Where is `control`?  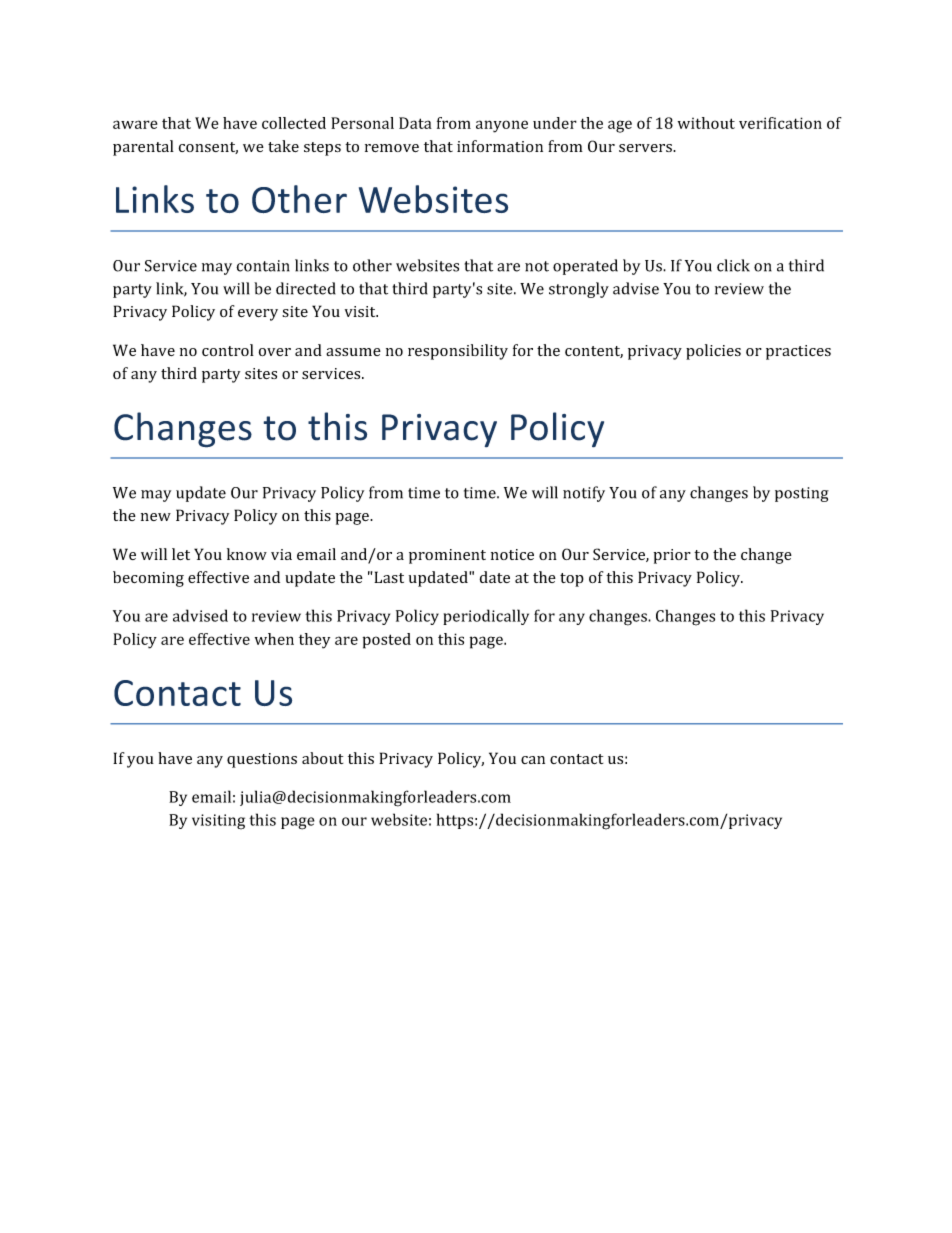 control is located at coordinates (228, 350).
